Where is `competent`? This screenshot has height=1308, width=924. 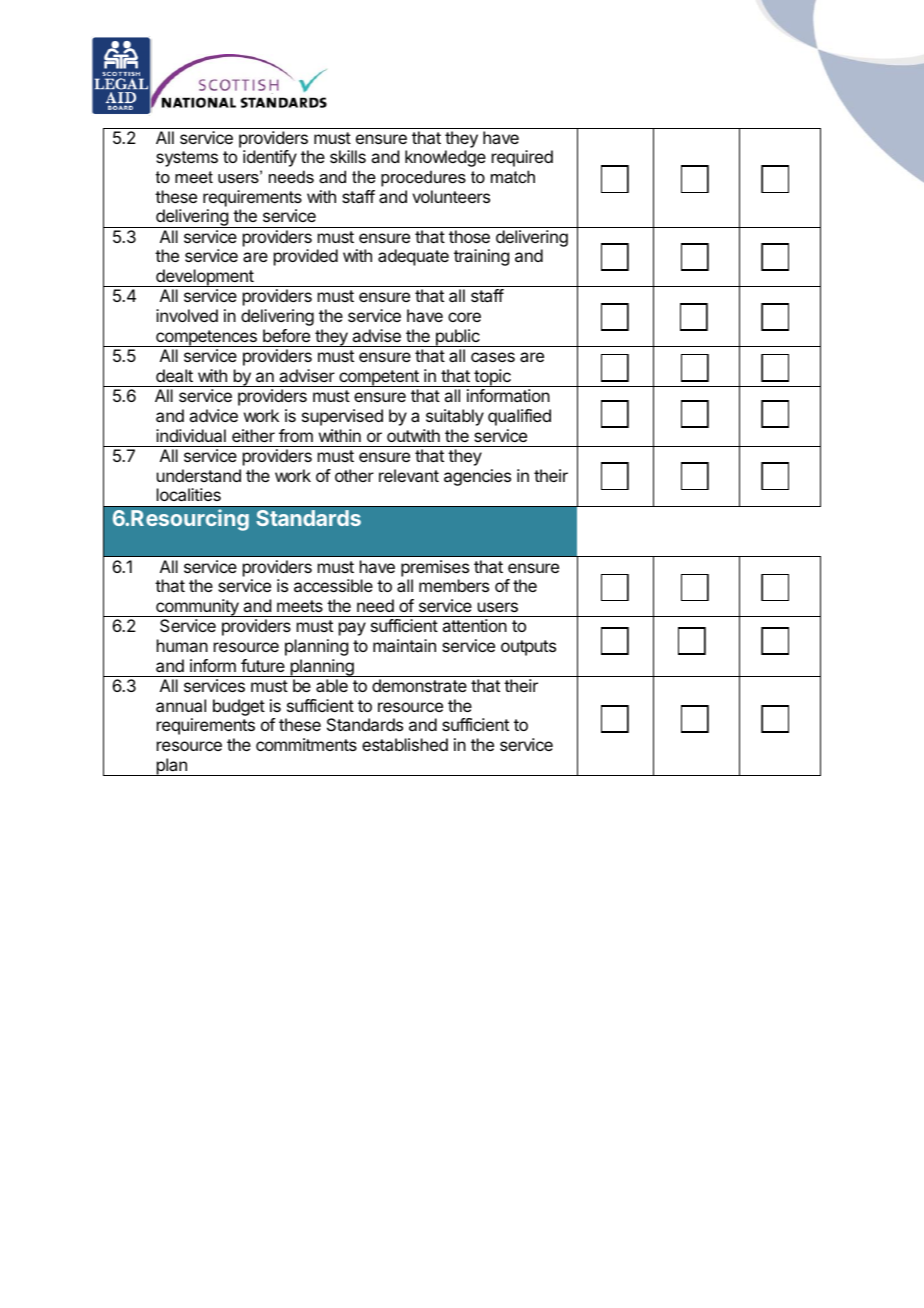
competent is located at coordinates (379, 378).
